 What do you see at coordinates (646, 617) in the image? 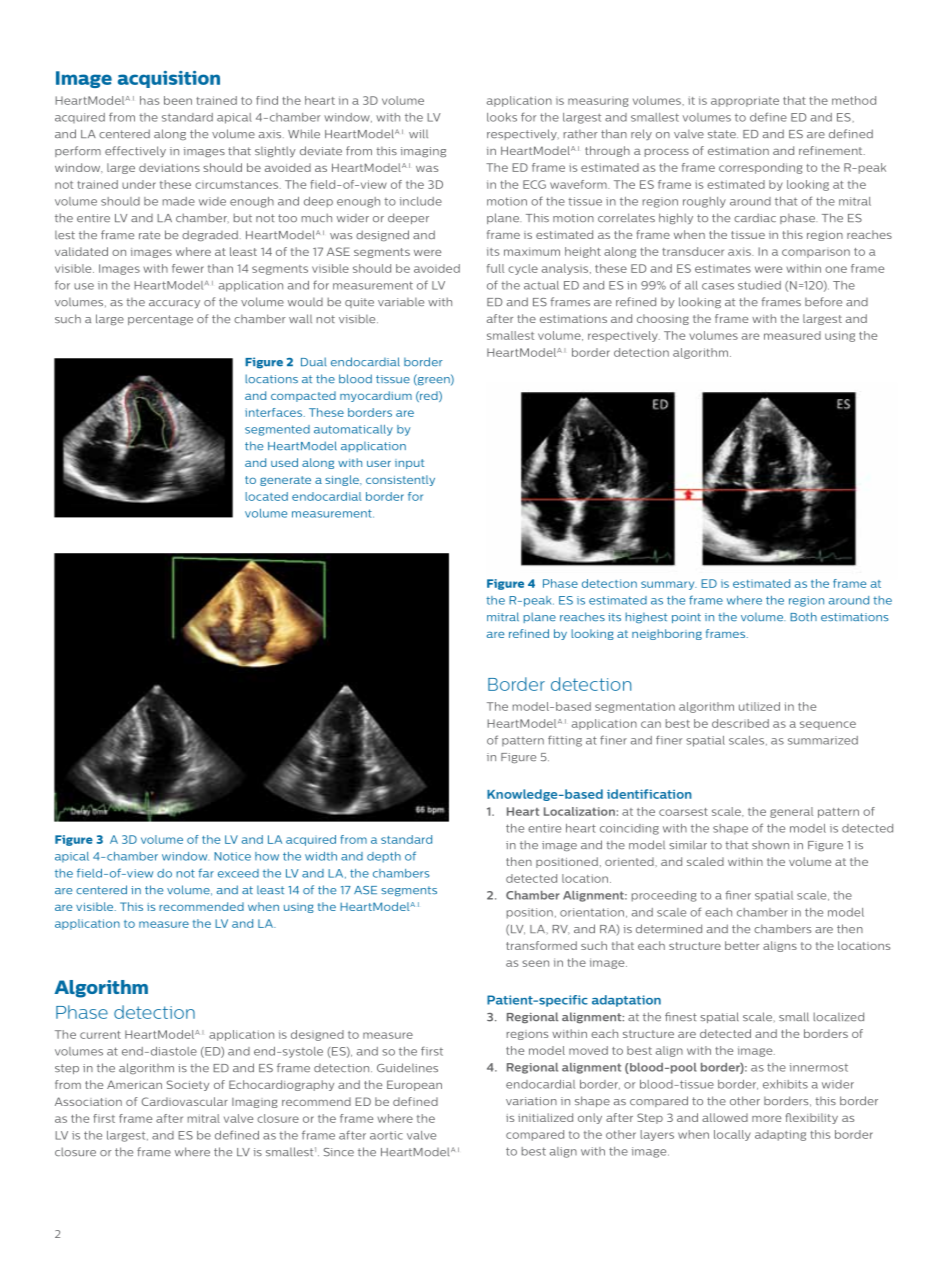
I see `highest` at bounding box center [646, 617].
